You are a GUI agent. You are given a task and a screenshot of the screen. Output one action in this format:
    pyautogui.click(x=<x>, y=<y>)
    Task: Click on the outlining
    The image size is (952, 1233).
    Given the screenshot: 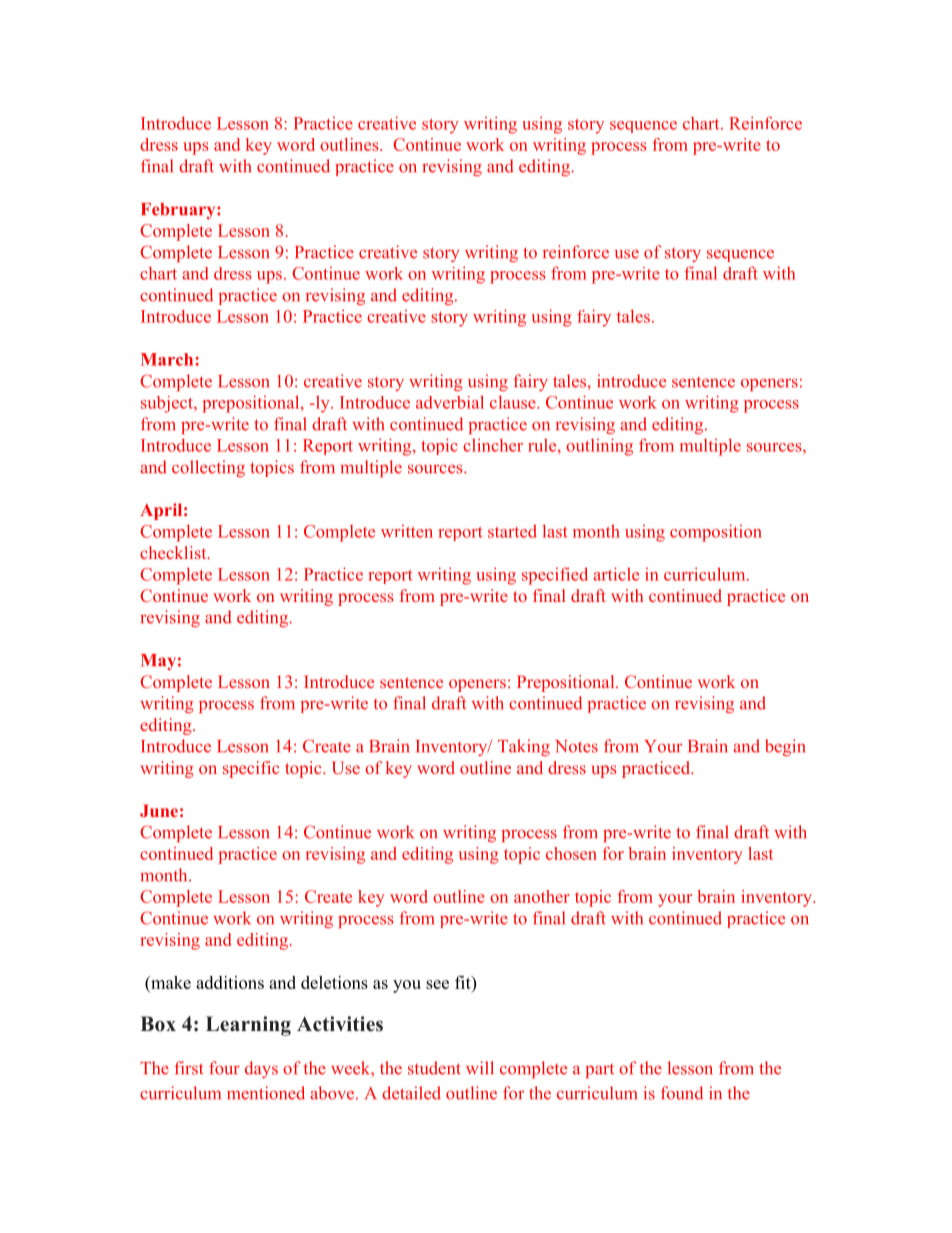 What is the action you would take?
    pyautogui.click(x=599, y=447)
